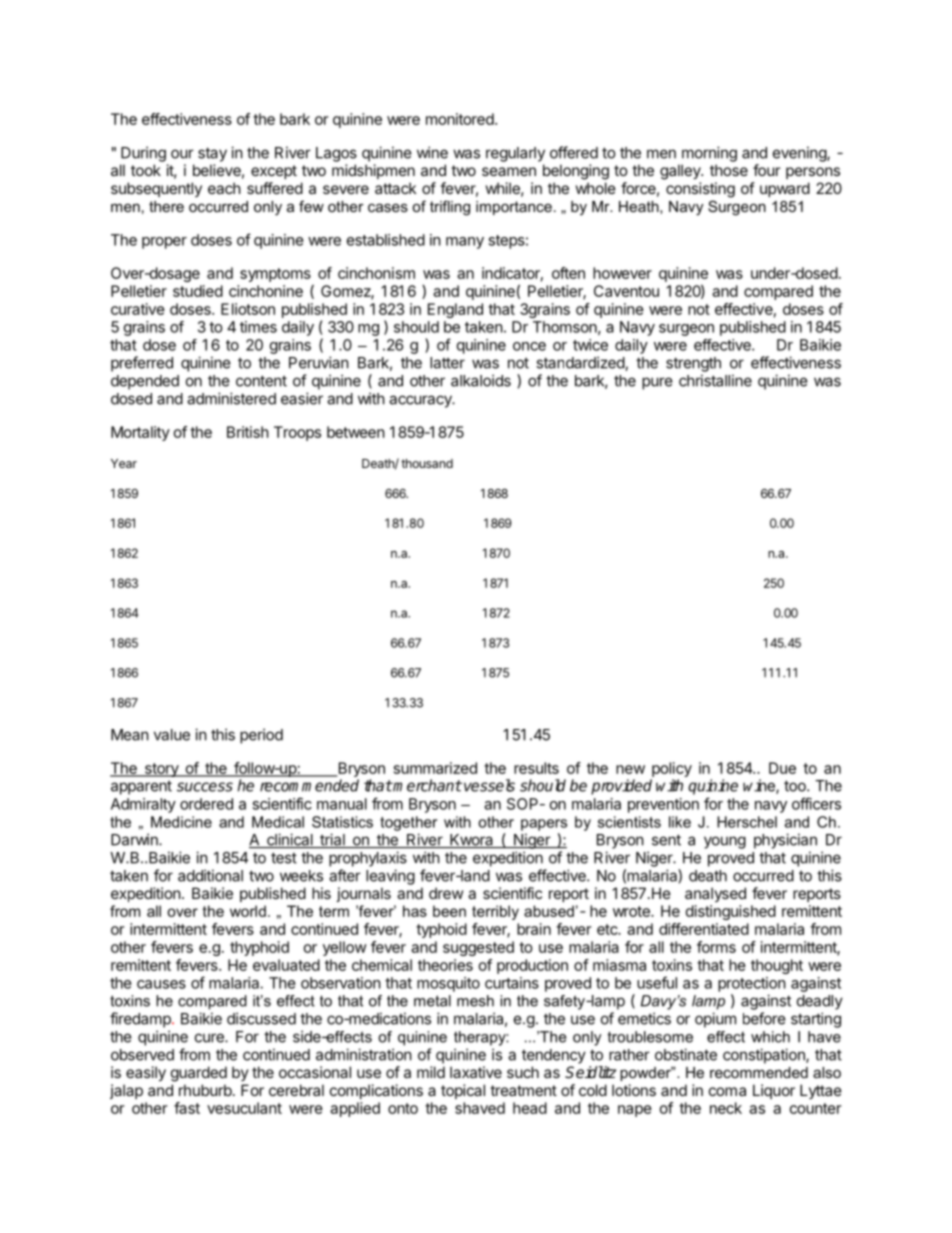  Describe the element at coordinates (199, 1074) in the screenshot. I see `guarded` at that location.
